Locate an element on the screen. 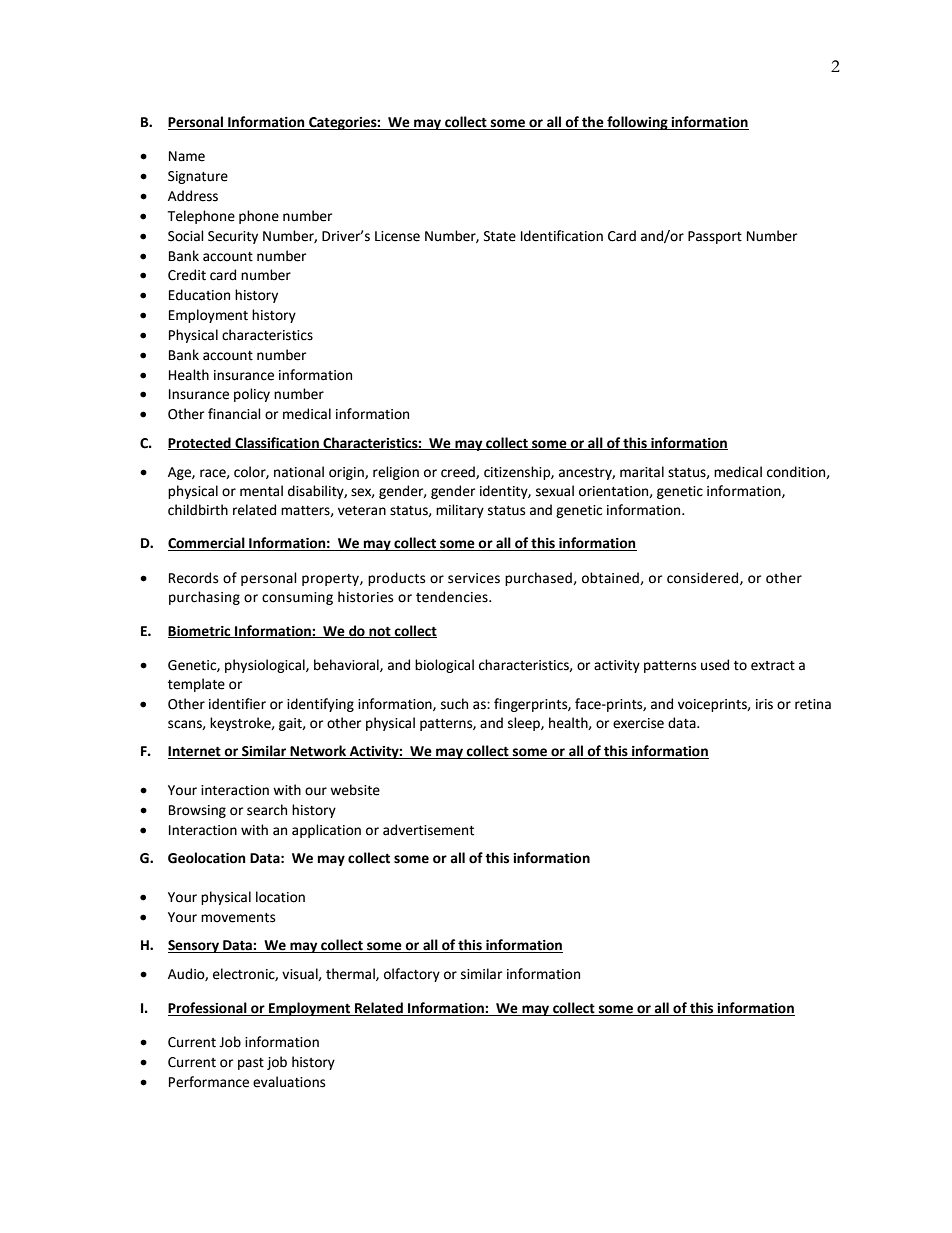  following is located at coordinates (637, 123).
